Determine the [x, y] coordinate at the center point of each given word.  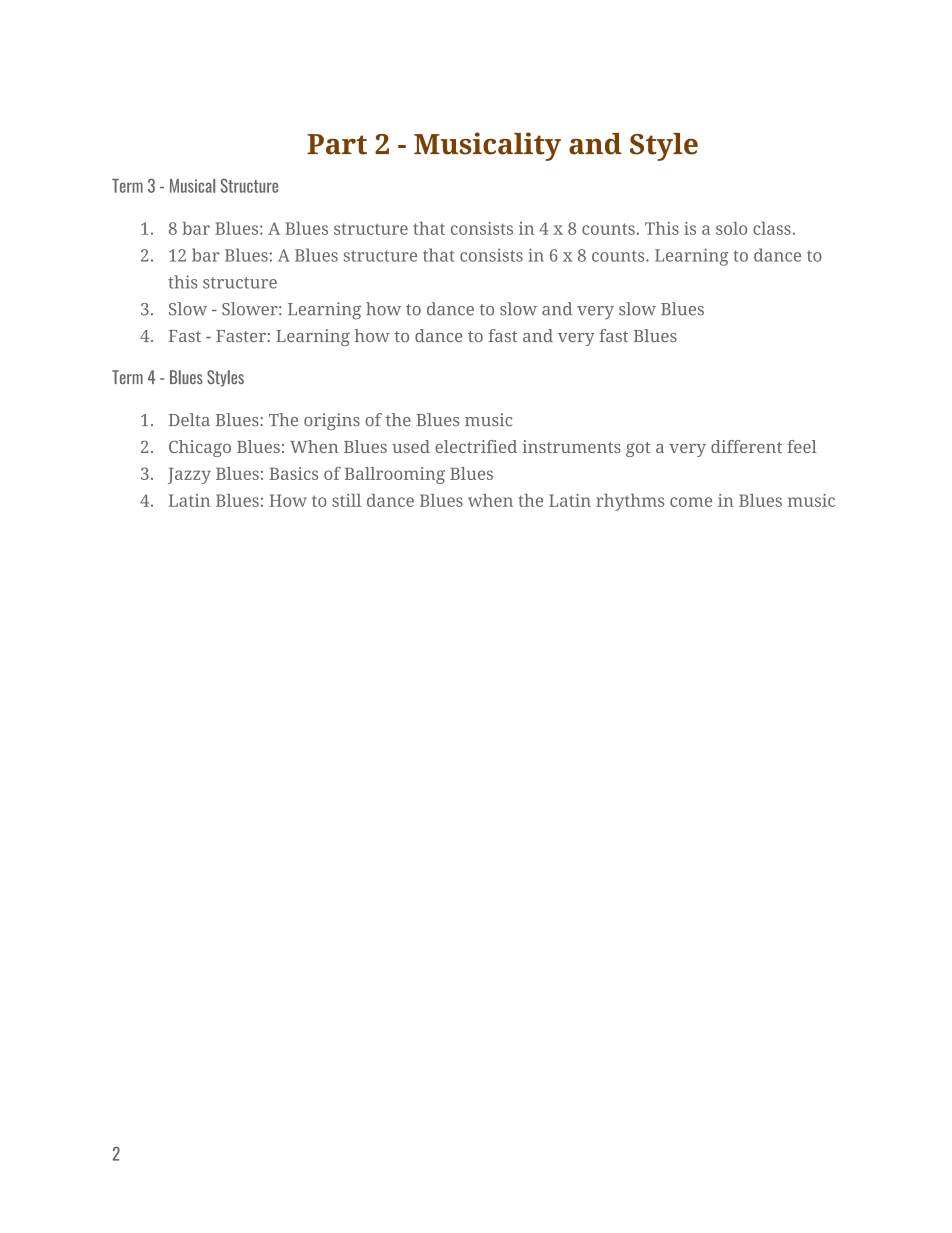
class [772, 228]
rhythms [630, 502]
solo [731, 228]
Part [337, 144]
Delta [189, 420]
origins [332, 421]
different [746, 446]
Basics [293, 473]
